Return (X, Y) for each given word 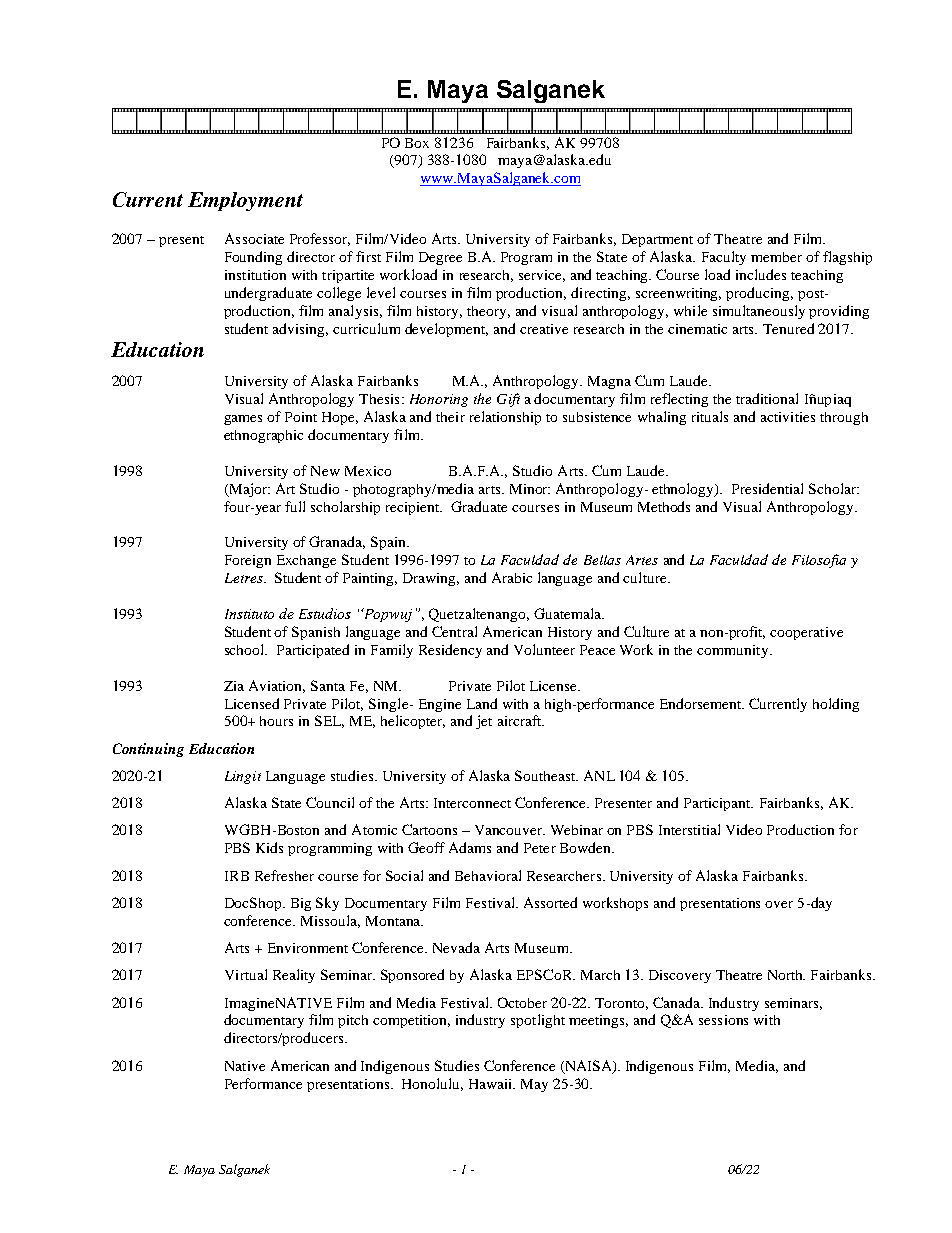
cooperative (806, 633)
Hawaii (492, 1084)
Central (454, 631)
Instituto (249, 614)
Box (417, 143)
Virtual (246, 974)
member (776, 257)
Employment (245, 201)
